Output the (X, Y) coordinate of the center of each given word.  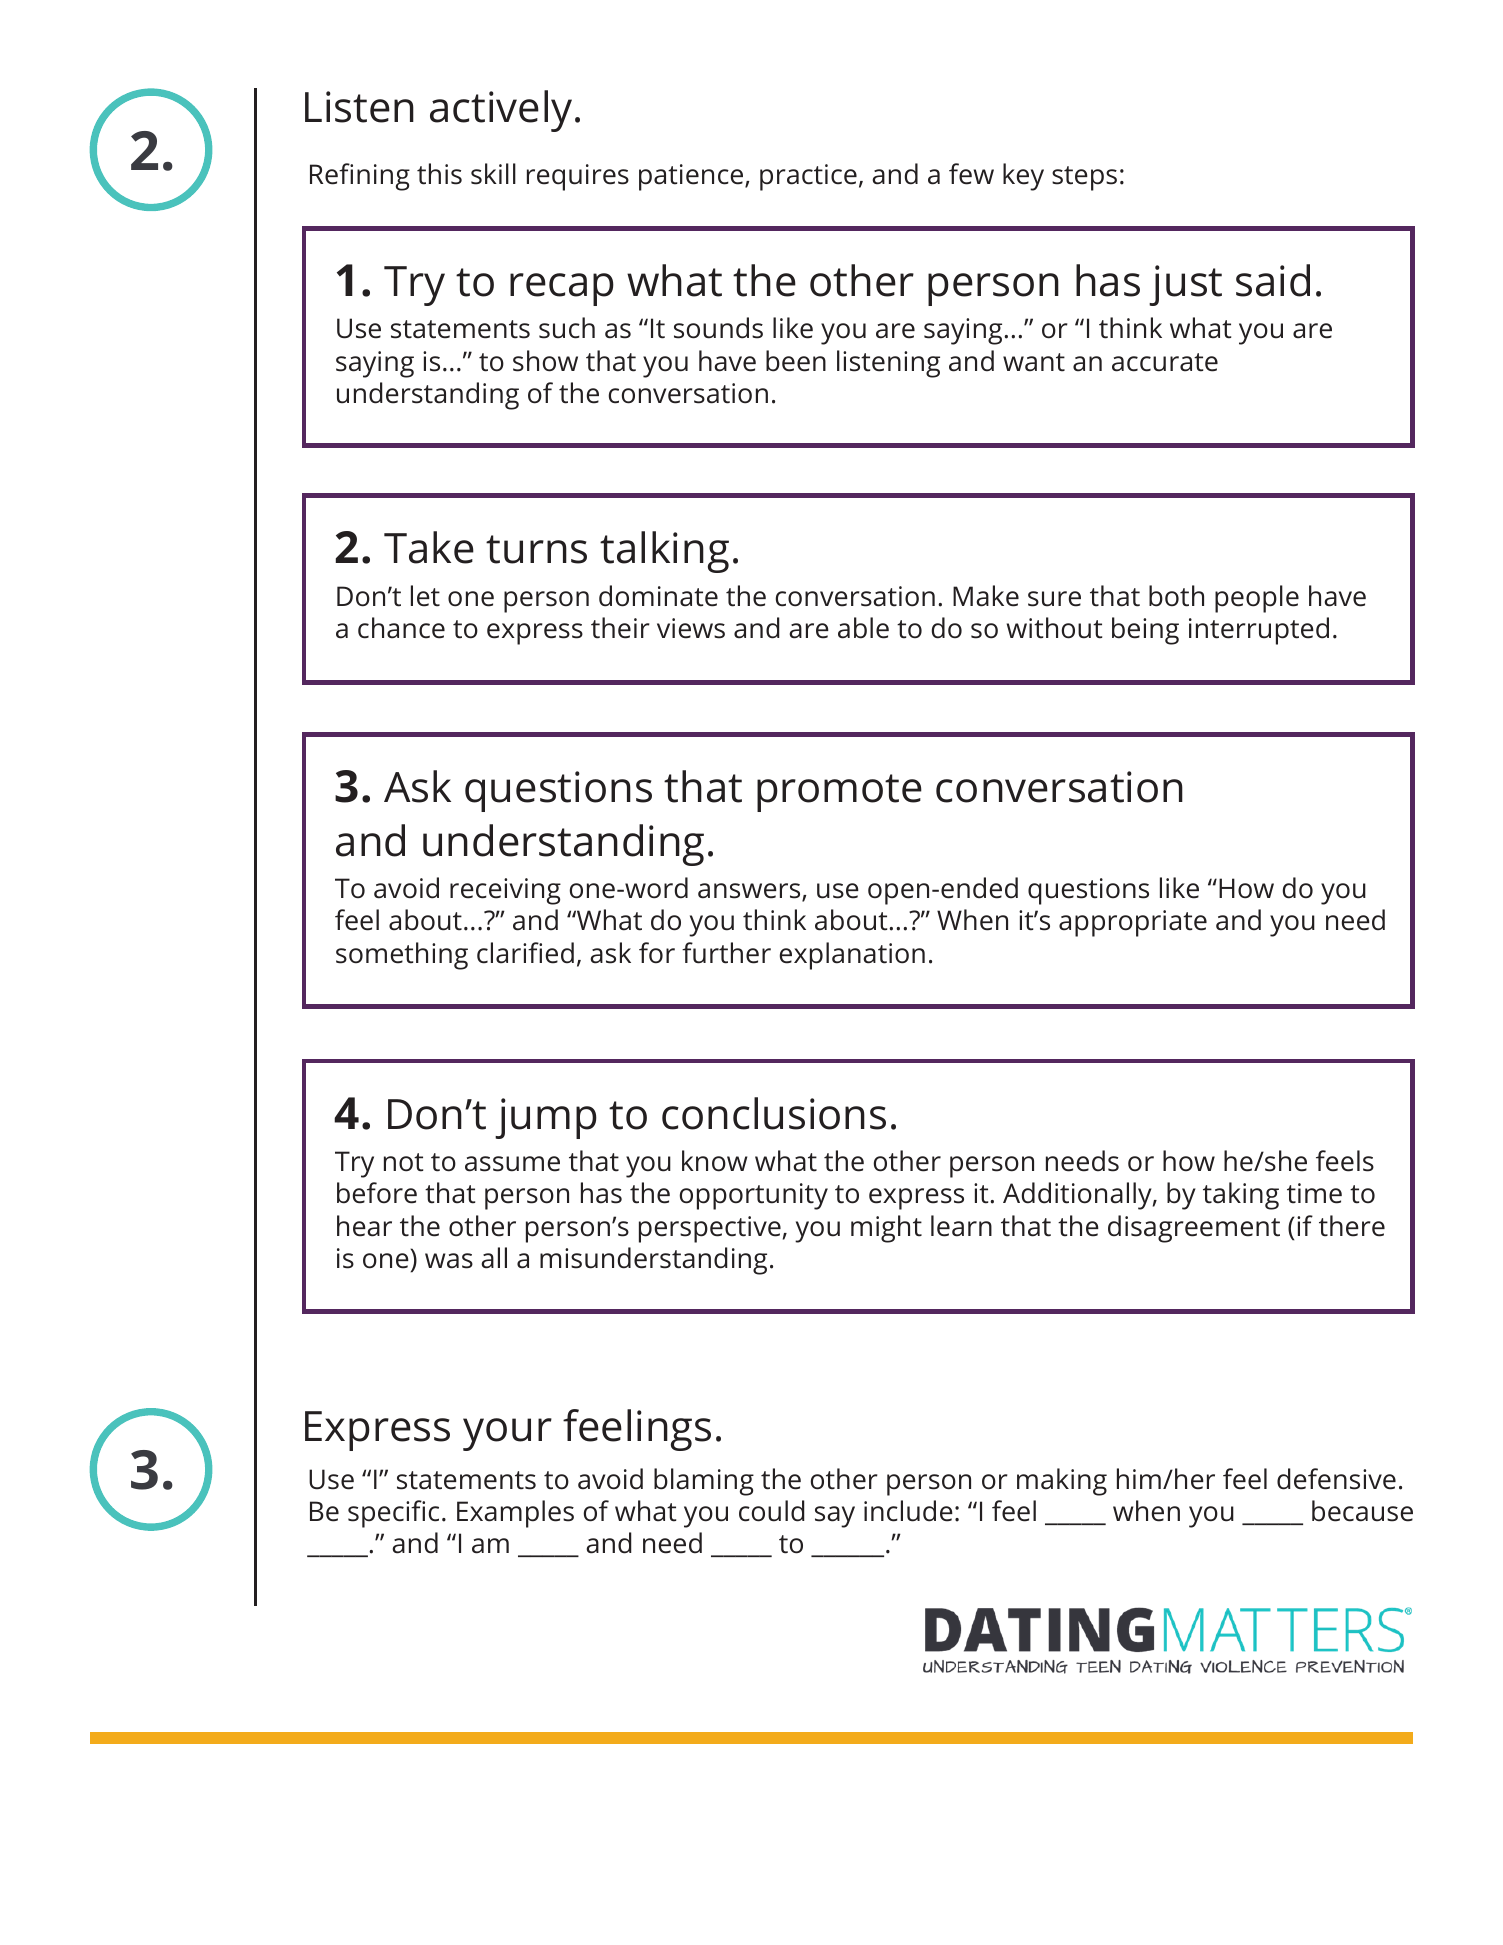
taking (1241, 1196)
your (507, 1434)
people (1257, 599)
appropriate (1133, 923)
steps (1084, 178)
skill (493, 174)
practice (808, 177)
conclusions (774, 1113)
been (796, 361)
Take (429, 547)
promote (839, 793)
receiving (505, 891)
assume (512, 1164)
